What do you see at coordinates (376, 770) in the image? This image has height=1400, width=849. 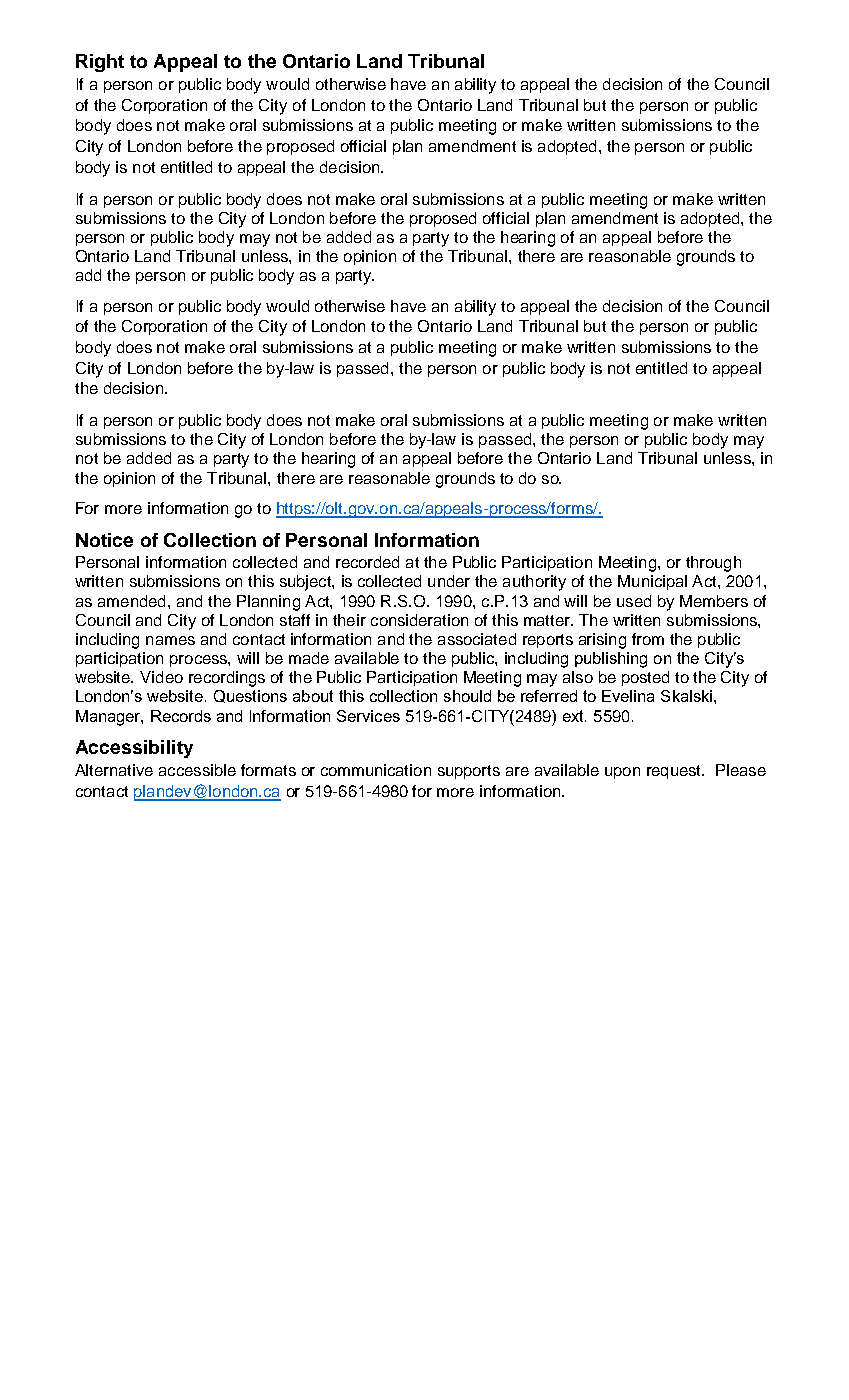 I see `communication` at bounding box center [376, 770].
